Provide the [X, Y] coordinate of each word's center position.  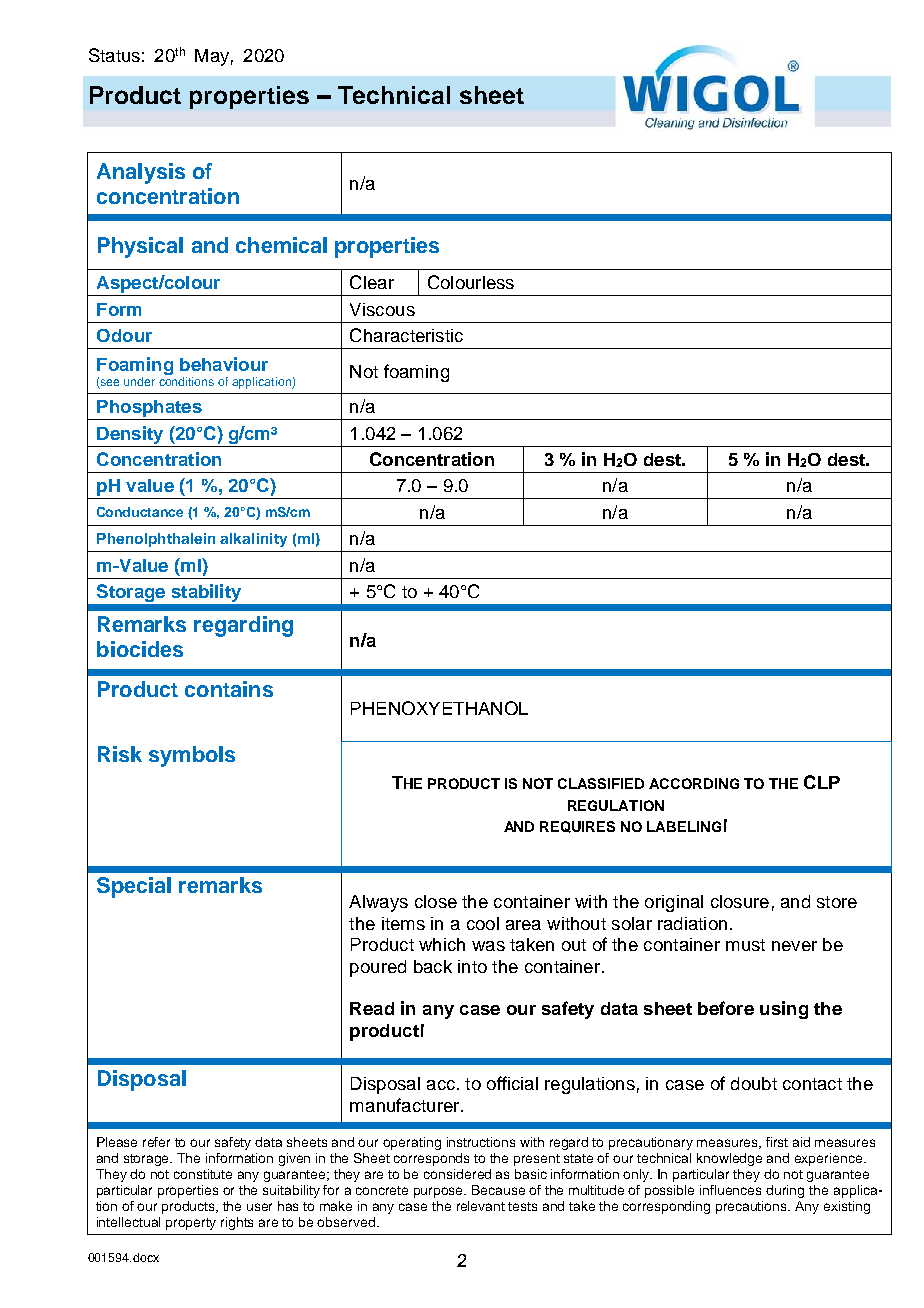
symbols [192, 756]
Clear [372, 282]
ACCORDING [694, 783]
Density [130, 435]
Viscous [382, 309]
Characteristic [406, 335]
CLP [822, 782]
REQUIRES [577, 827]
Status [114, 55]
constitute [203, 1174]
